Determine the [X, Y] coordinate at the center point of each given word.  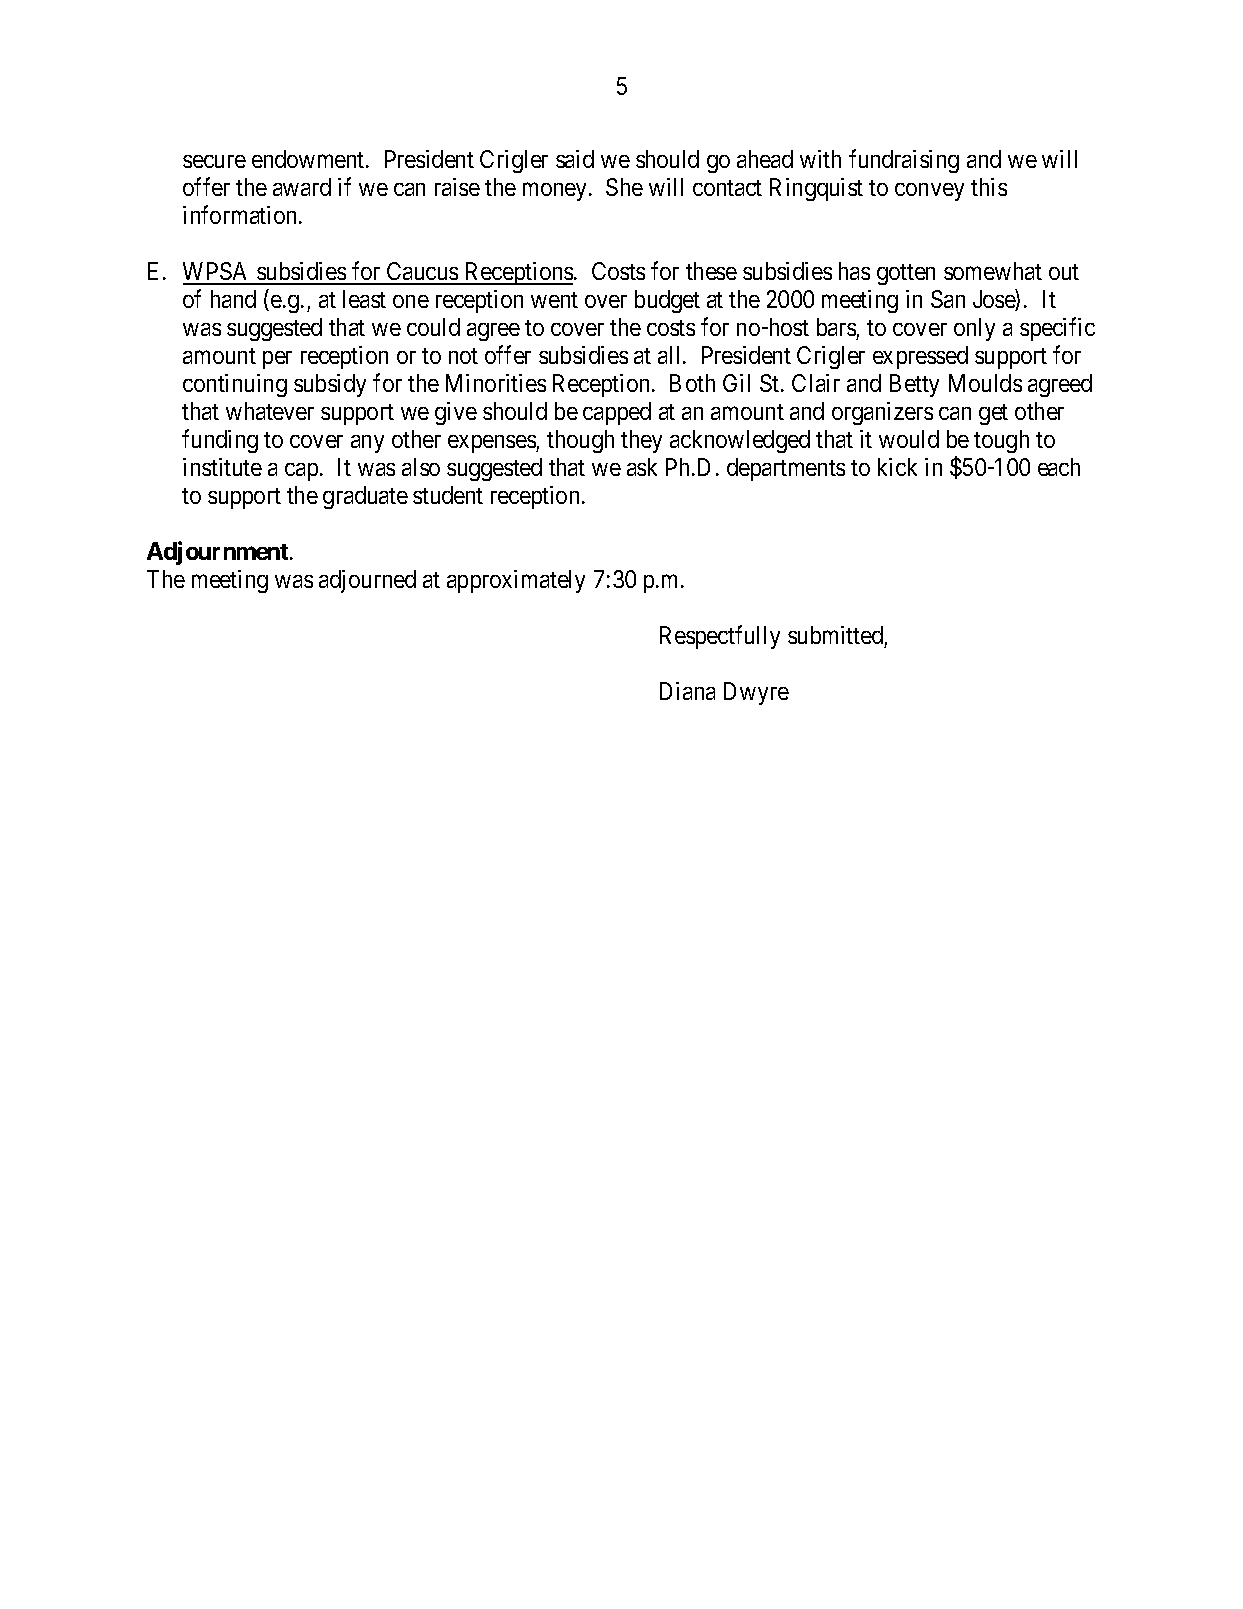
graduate [365, 497]
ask [642, 467]
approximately [516, 581]
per [277, 360]
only [974, 329]
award [302, 187]
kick [897, 467]
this [989, 187]
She [624, 187]
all [671, 355]
